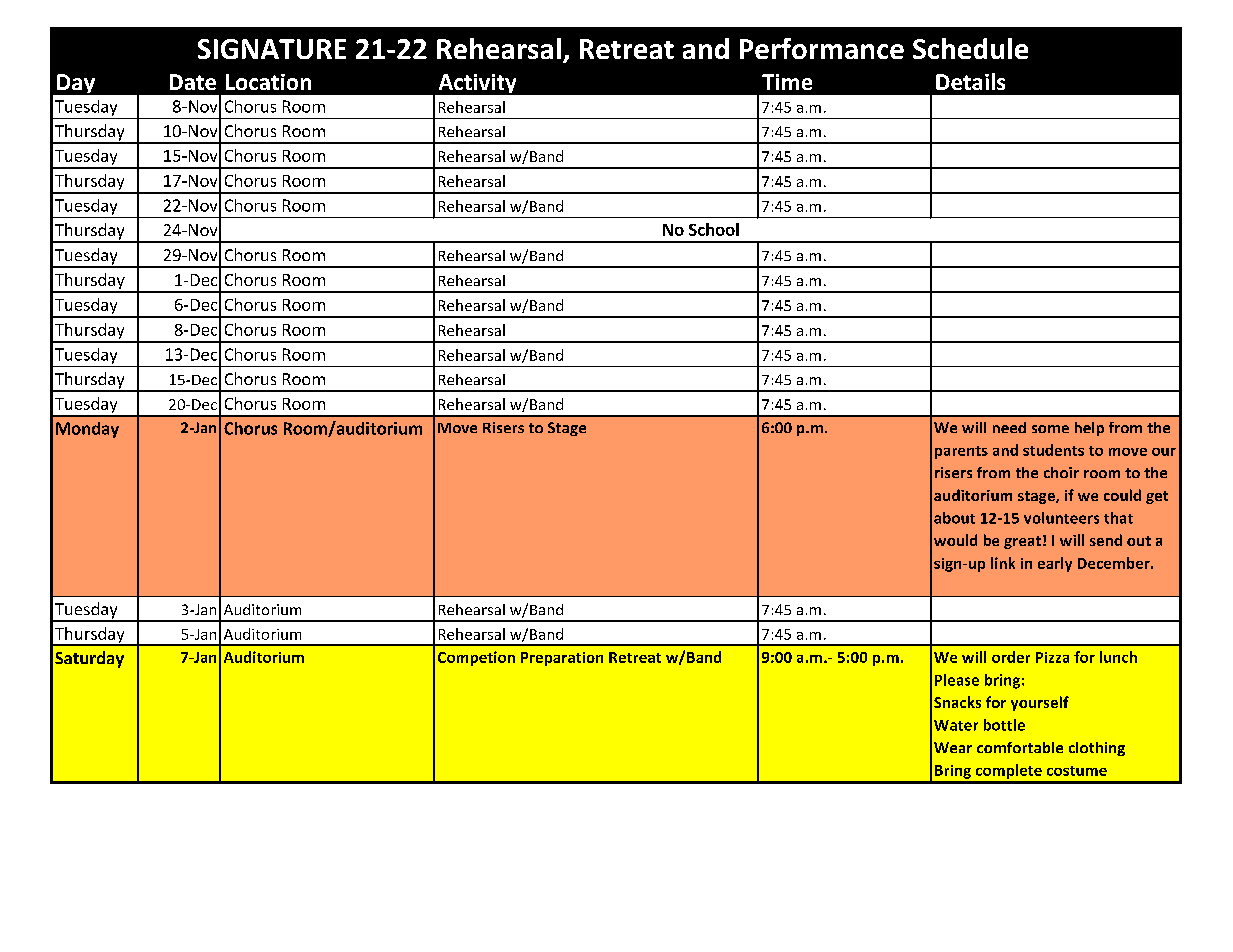  What do you see at coordinates (714, 229) in the screenshot?
I see `School` at bounding box center [714, 229].
